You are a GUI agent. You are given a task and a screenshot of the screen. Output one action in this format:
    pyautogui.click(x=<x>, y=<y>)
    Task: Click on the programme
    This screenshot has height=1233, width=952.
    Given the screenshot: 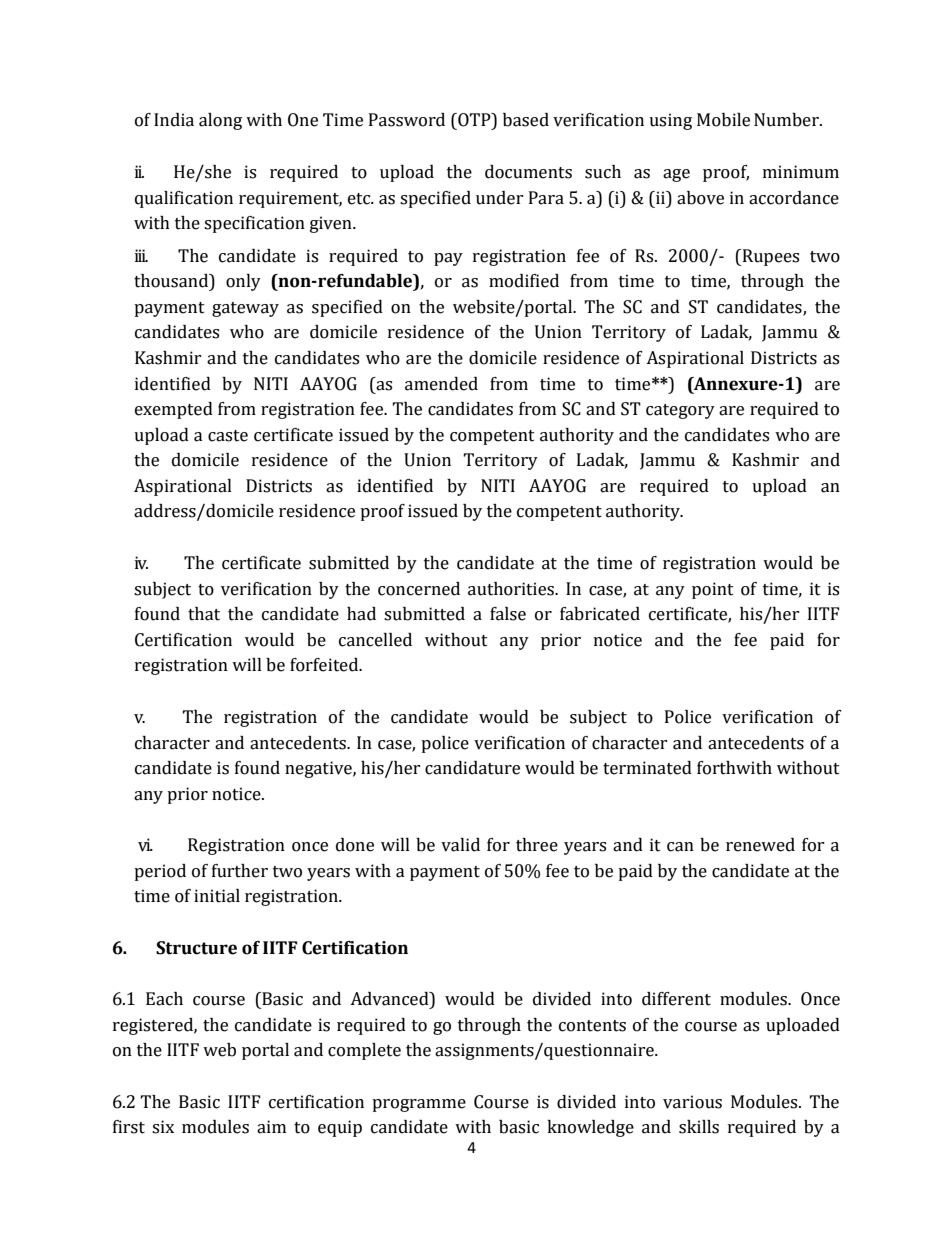 What is the action you would take?
    pyautogui.click(x=419, y=1105)
